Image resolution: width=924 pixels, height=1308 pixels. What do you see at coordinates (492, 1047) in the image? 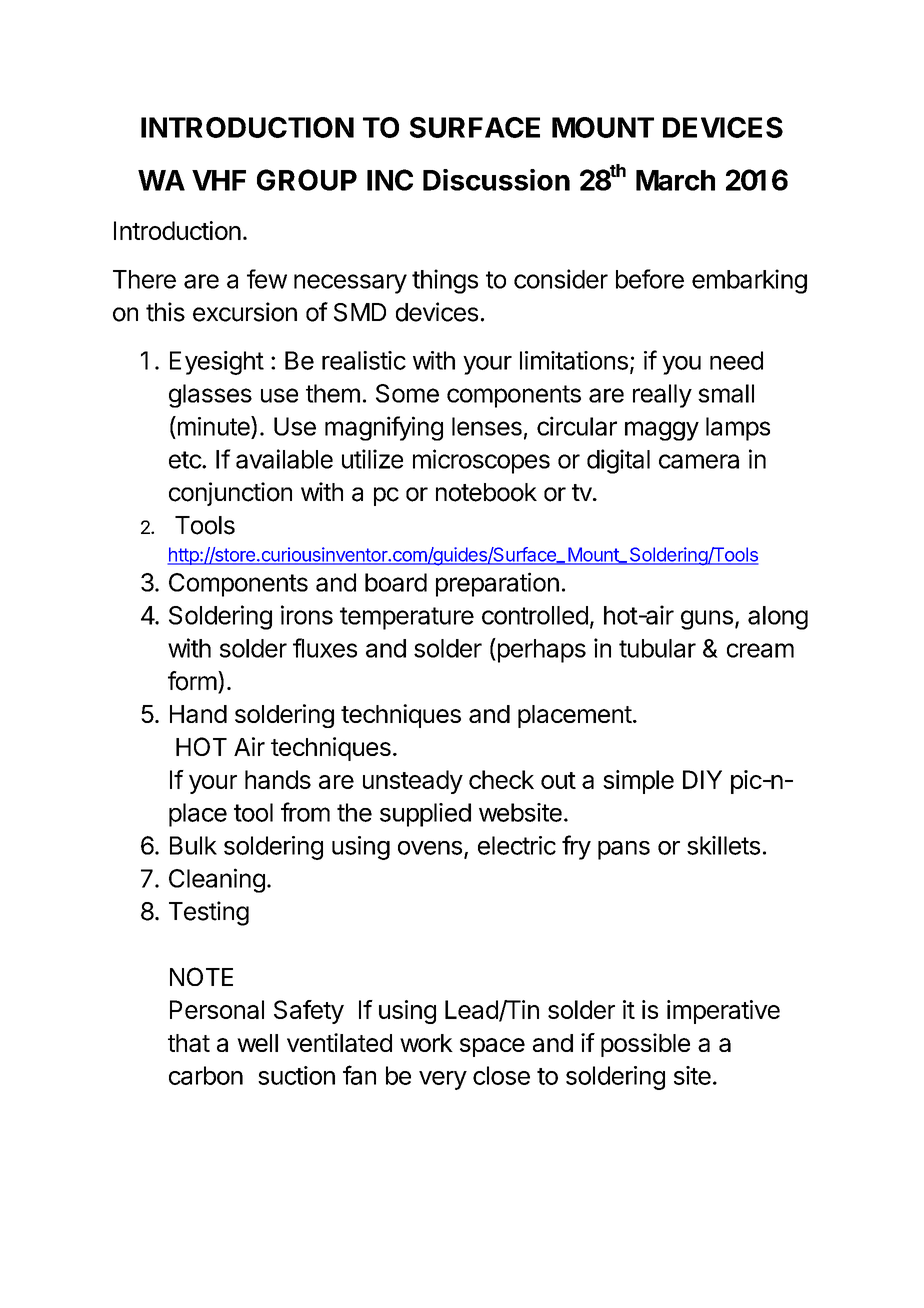
I see `space` at bounding box center [492, 1047].
